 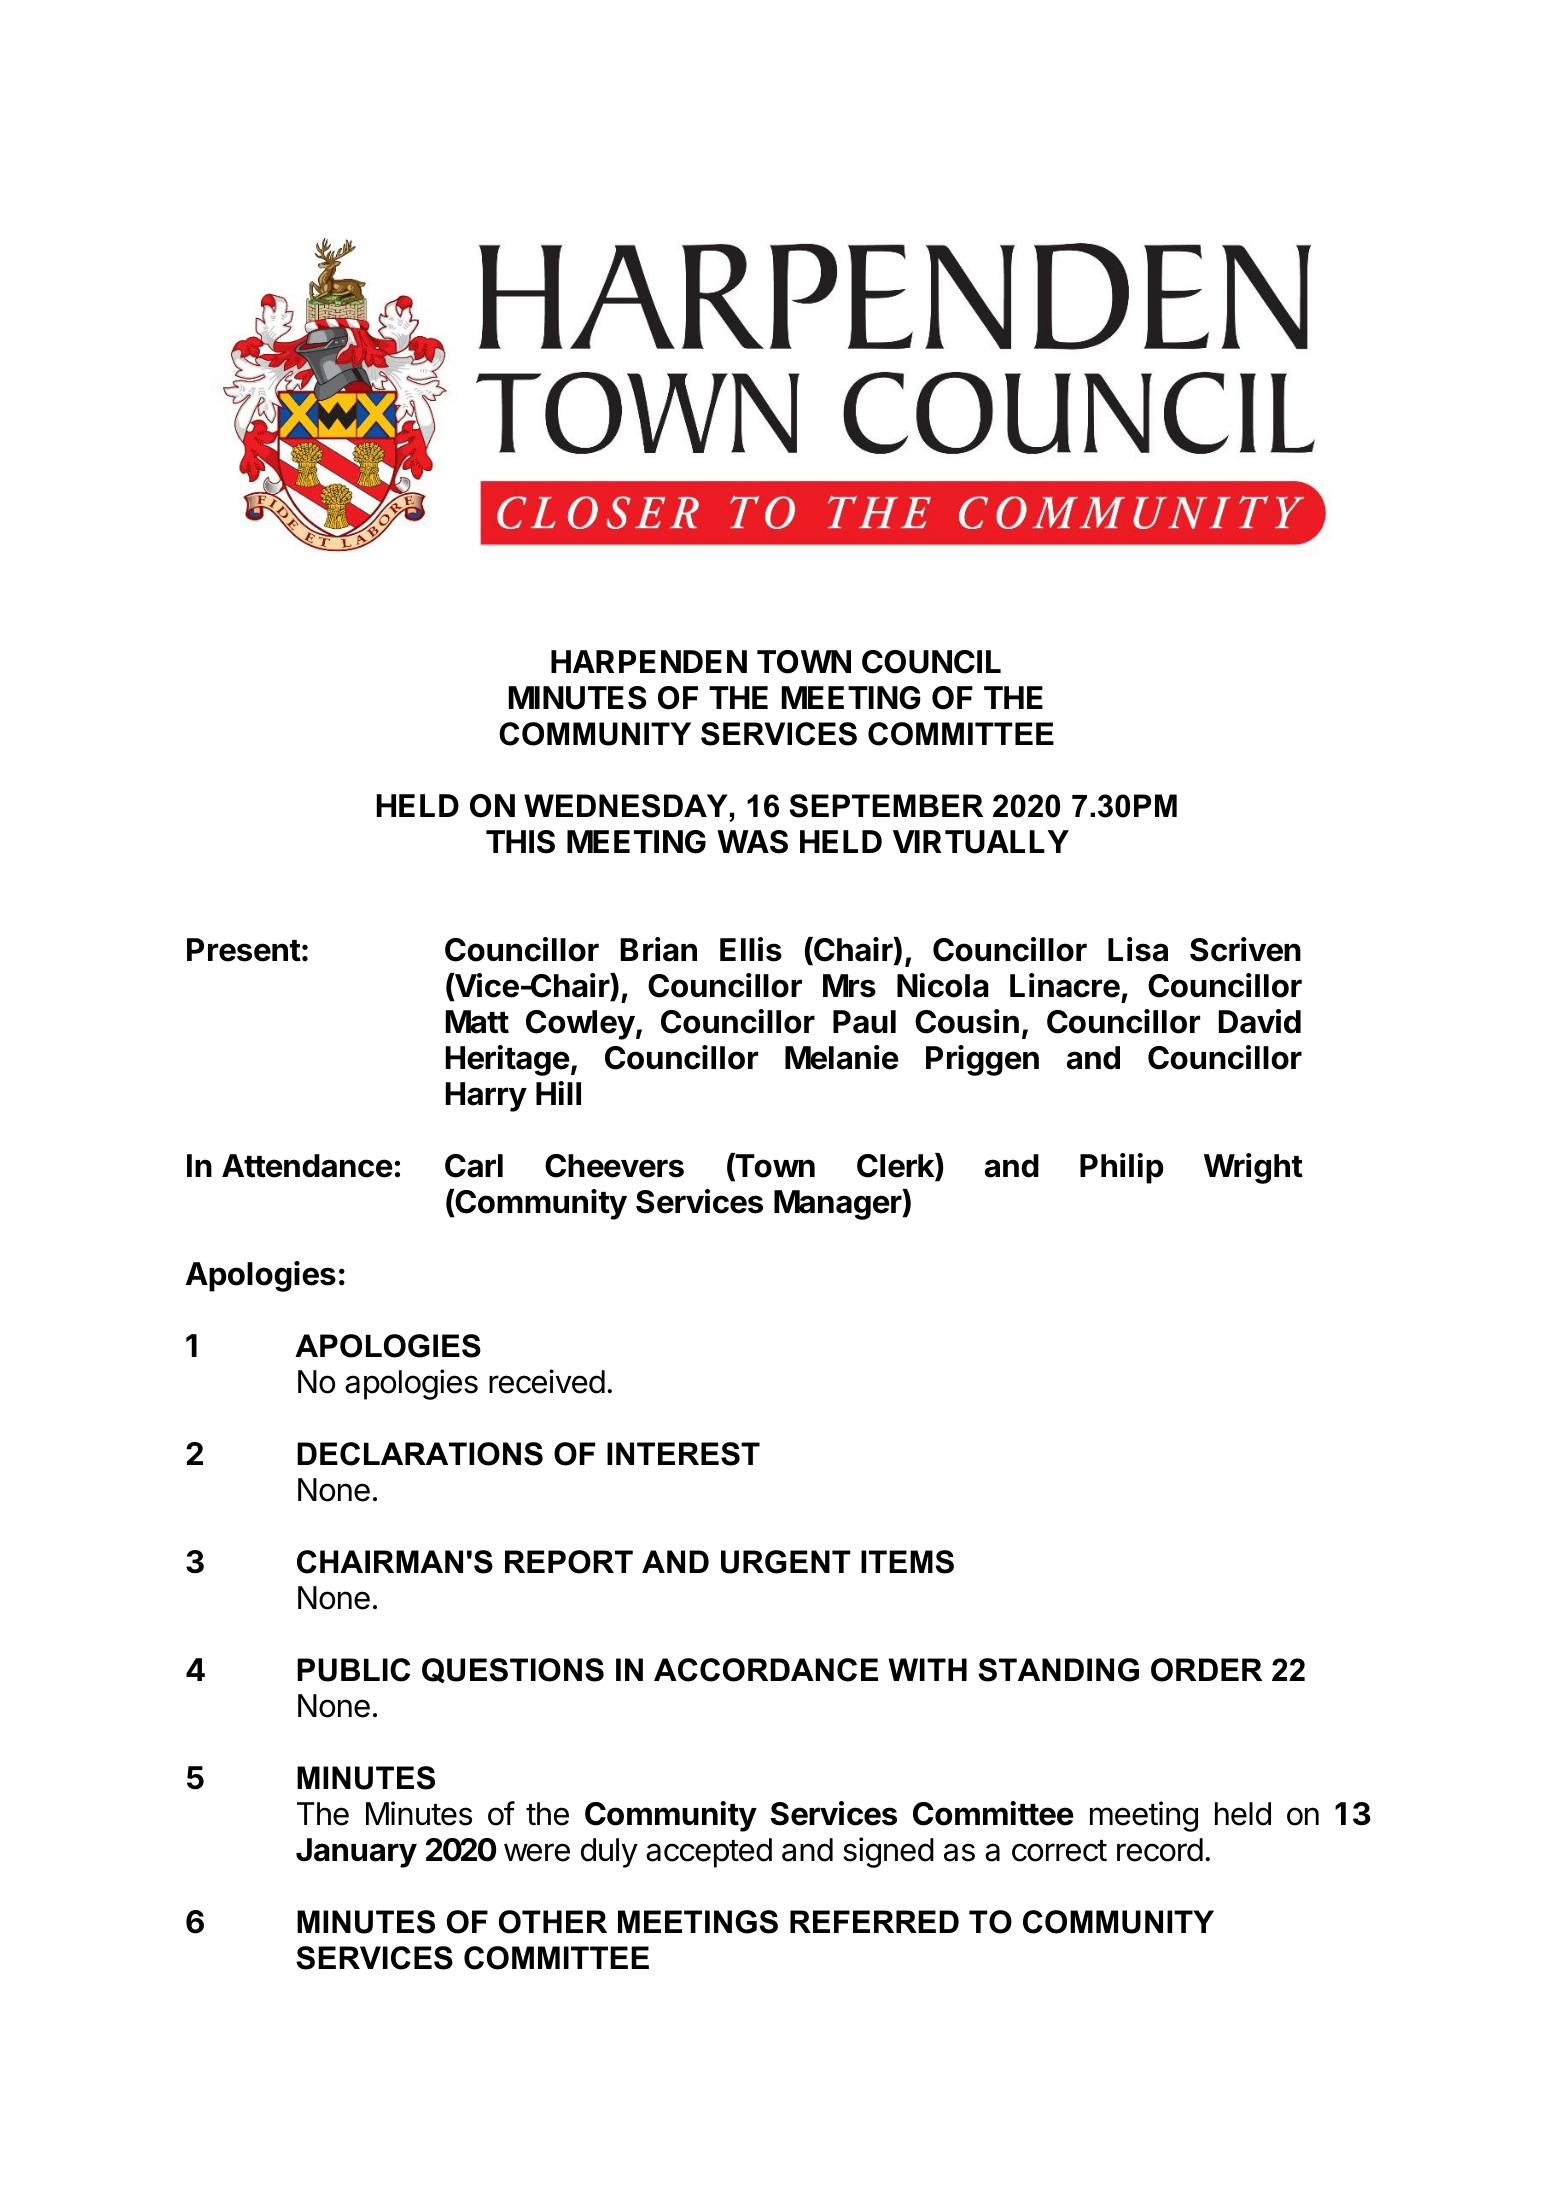 I want to click on Attendance, so click(x=307, y=1166).
